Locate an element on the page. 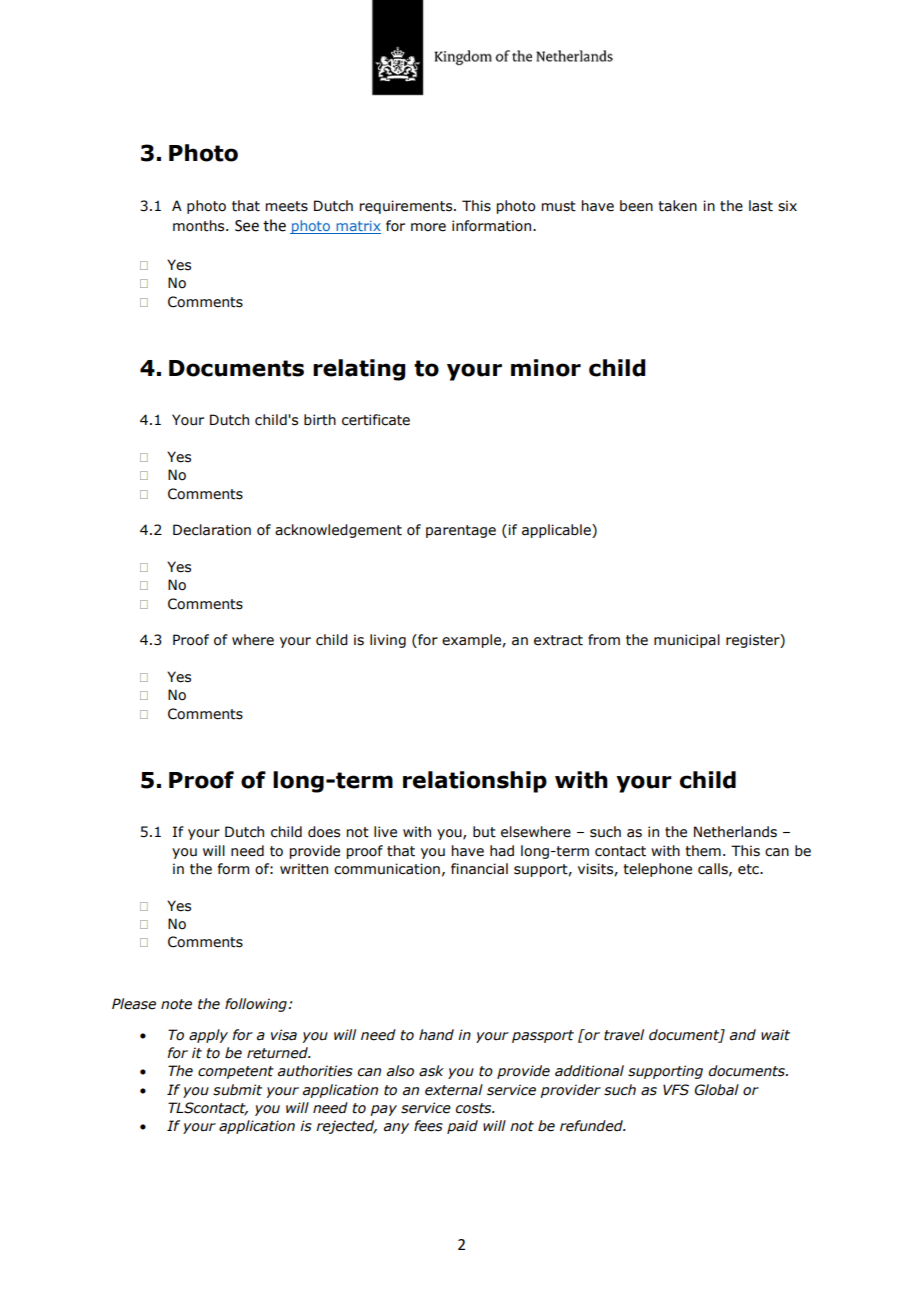  taken is located at coordinates (677, 206).
